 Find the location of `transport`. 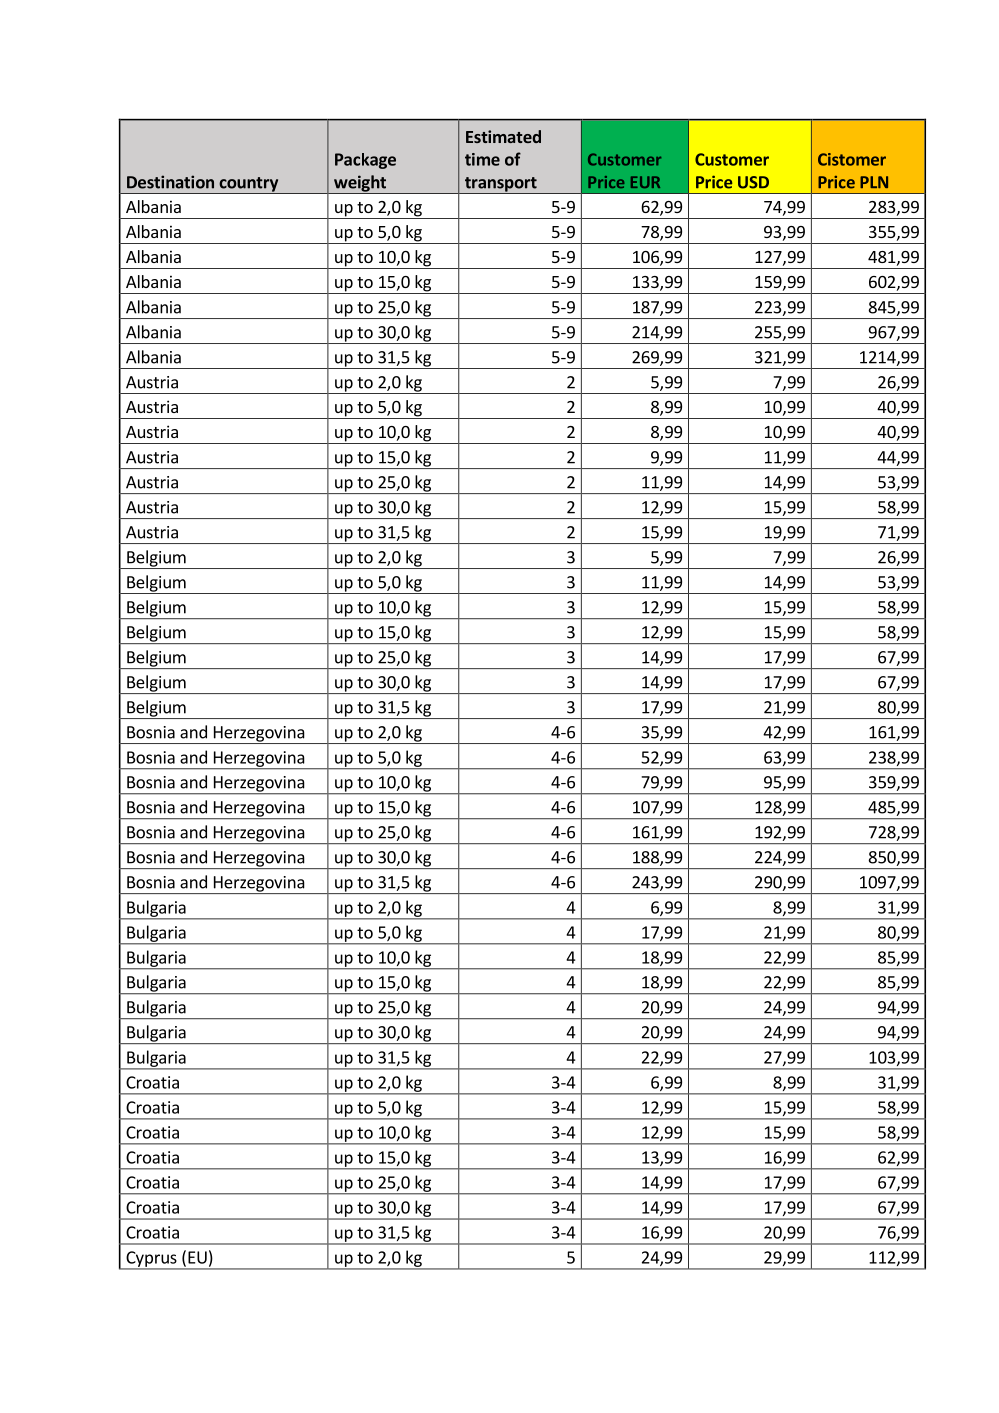

transport is located at coordinates (500, 185).
